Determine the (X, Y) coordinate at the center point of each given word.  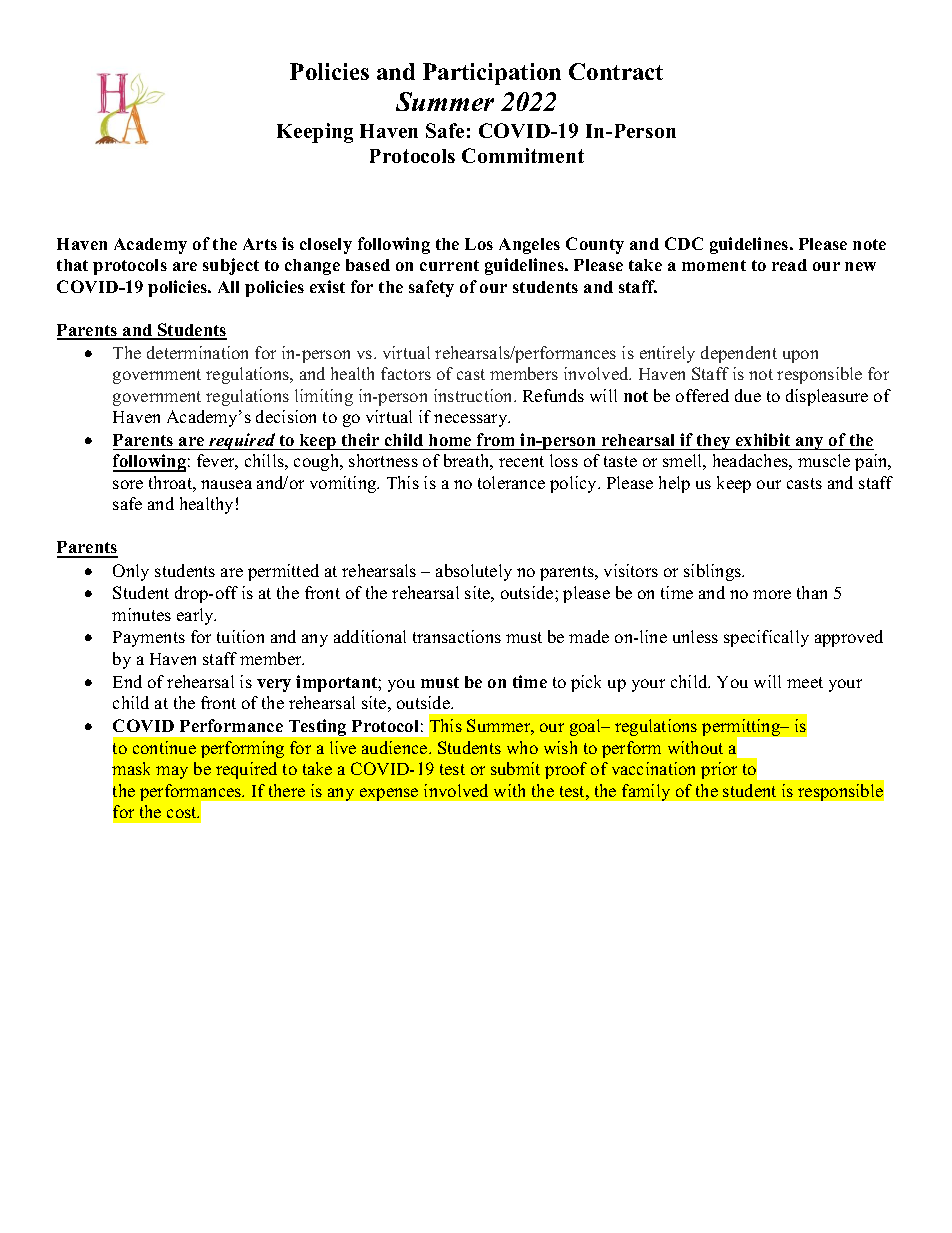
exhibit (763, 439)
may (172, 772)
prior (719, 770)
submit (515, 768)
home (450, 440)
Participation (492, 74)
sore (128, 484)
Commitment (523, 155)
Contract (616, 71)
